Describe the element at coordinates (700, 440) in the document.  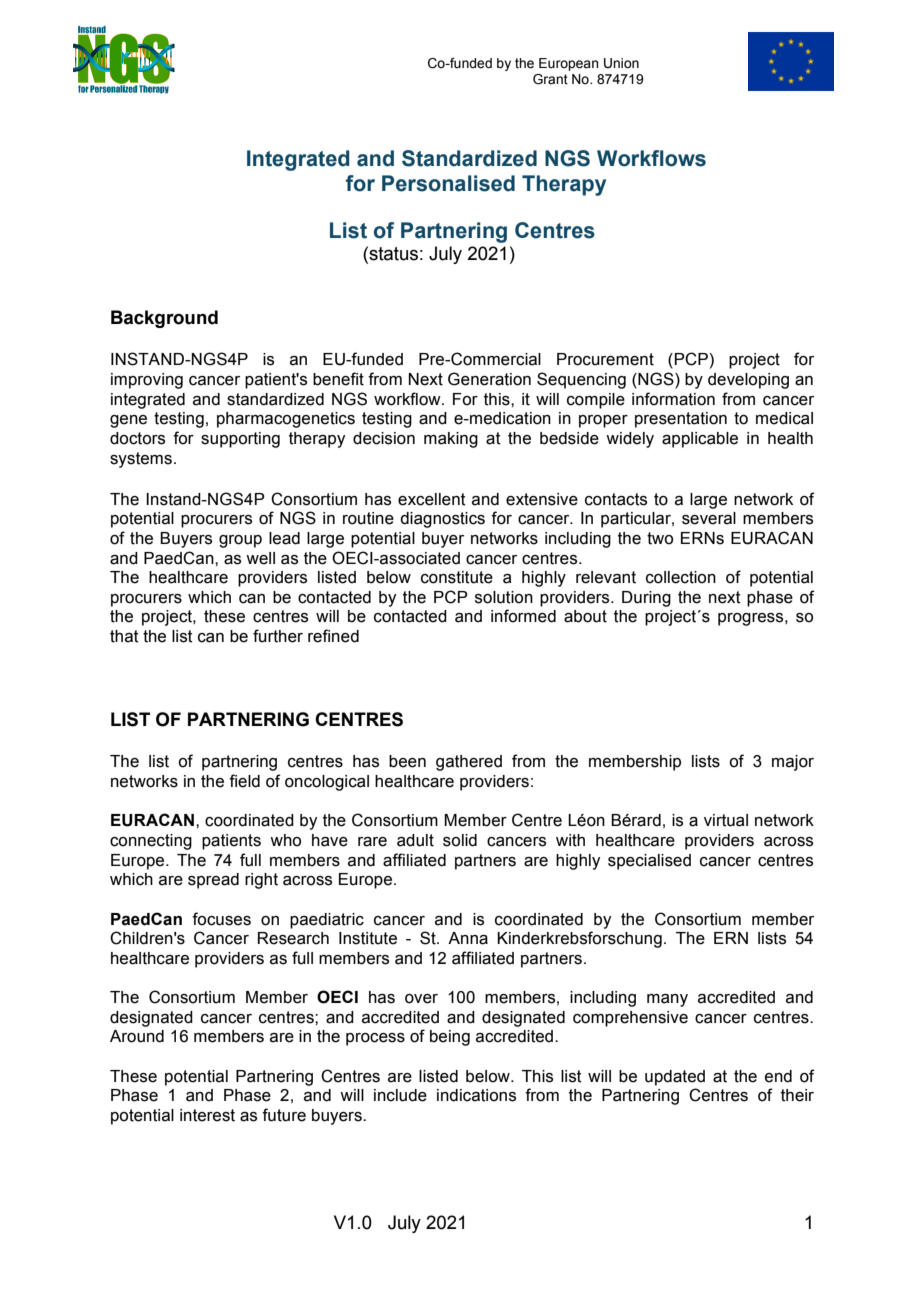
I see `applicable` at that location.
